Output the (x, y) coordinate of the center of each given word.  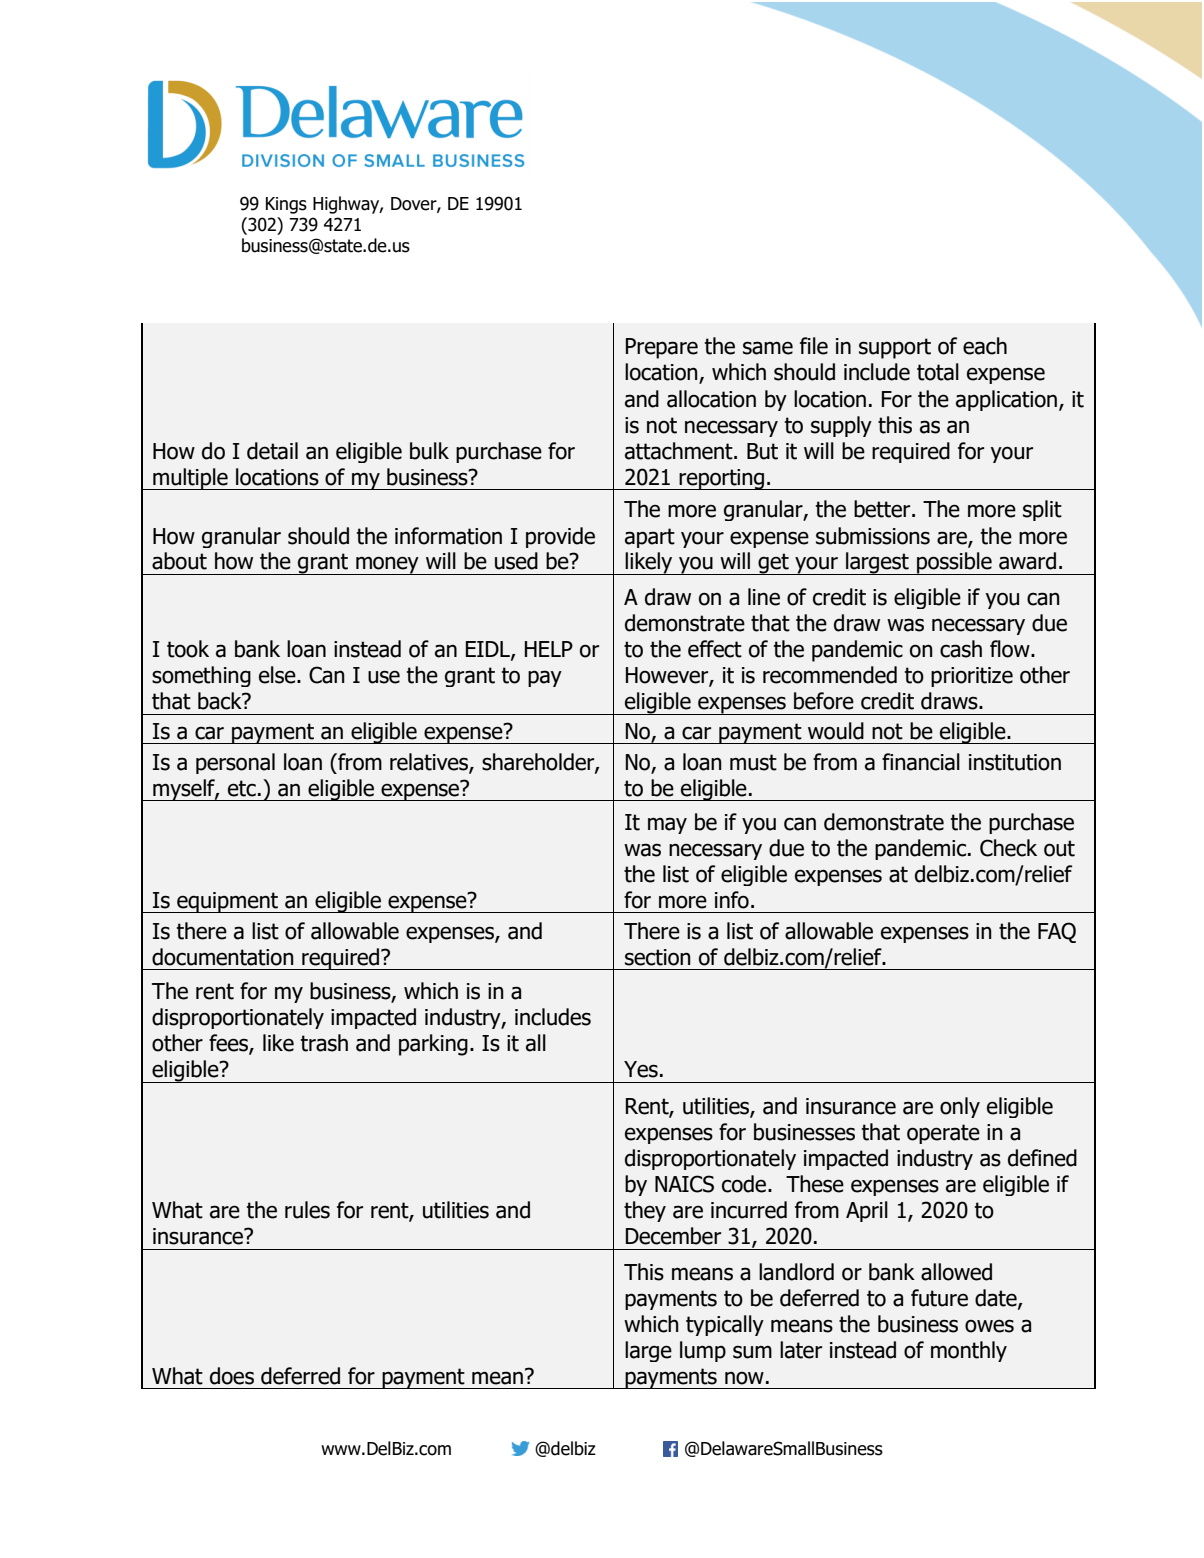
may (667, 825)
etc (242, 788)
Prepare (662, 348)
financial (921, 762)
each (985, 346)
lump (703, 1351)
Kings (286, 205)
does (232, 1376)
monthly (969, 1351)
